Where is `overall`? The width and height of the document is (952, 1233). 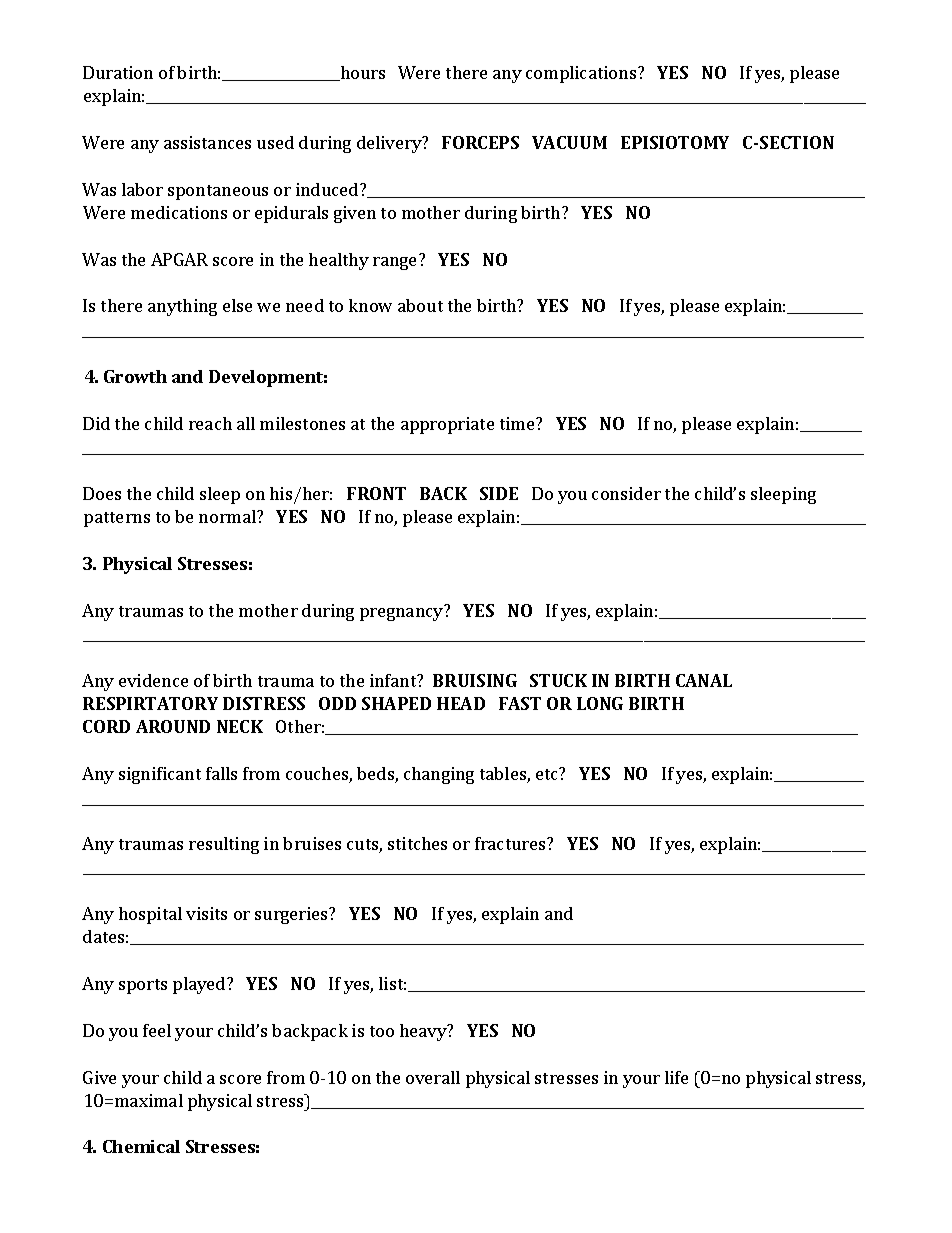
overall is located at coordinates (433, 1077).
